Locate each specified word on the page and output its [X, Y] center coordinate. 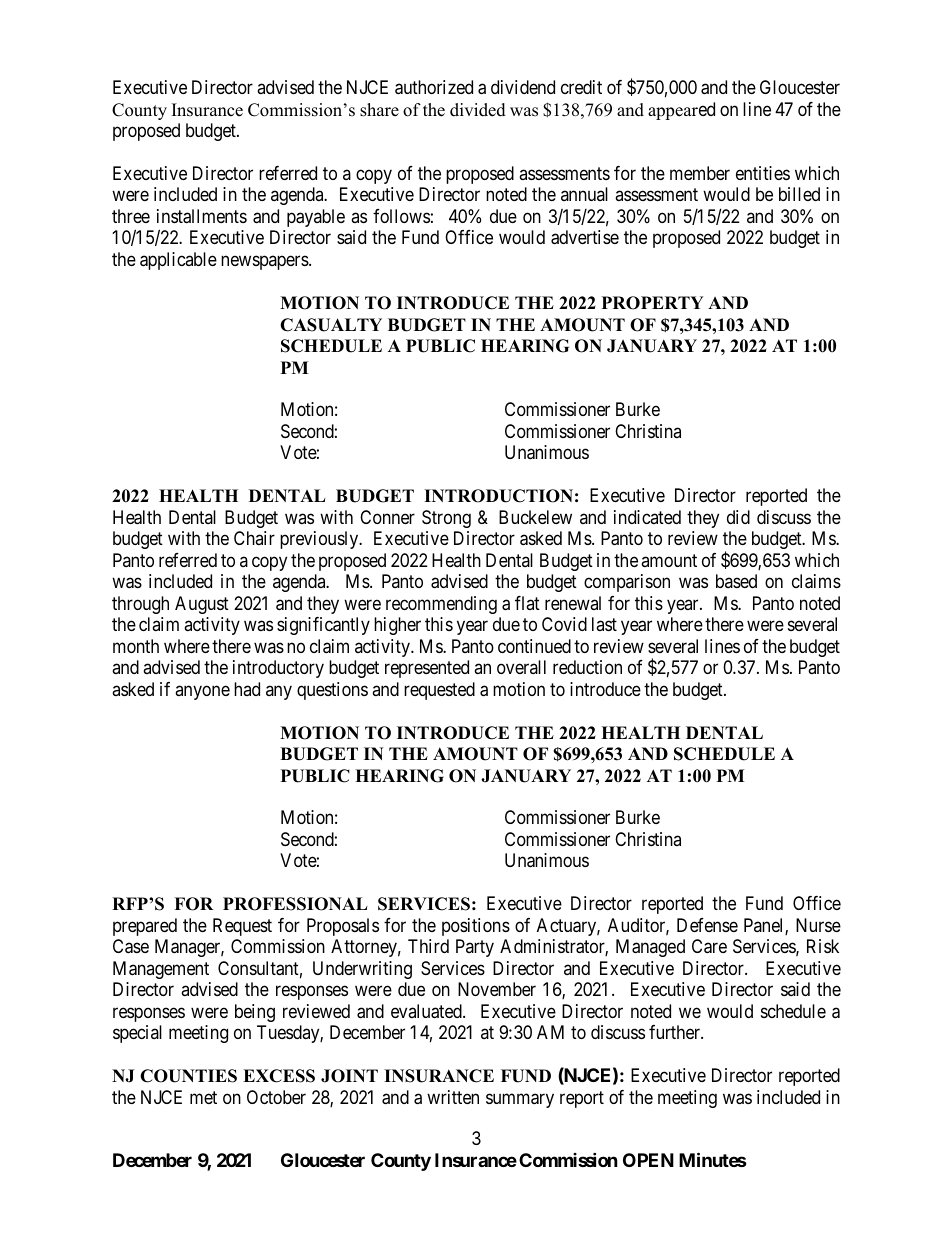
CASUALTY [331, 325]
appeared [681, 111]
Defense [707, 925]
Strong [446, 519]
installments [202, 216]
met [203, 1097]
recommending [441, 605]
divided [478, 110]
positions [476, 927]
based [736, 581]
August [202, 605]
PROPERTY [653, 303]
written [453, 1097]
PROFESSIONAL [295, 904]
